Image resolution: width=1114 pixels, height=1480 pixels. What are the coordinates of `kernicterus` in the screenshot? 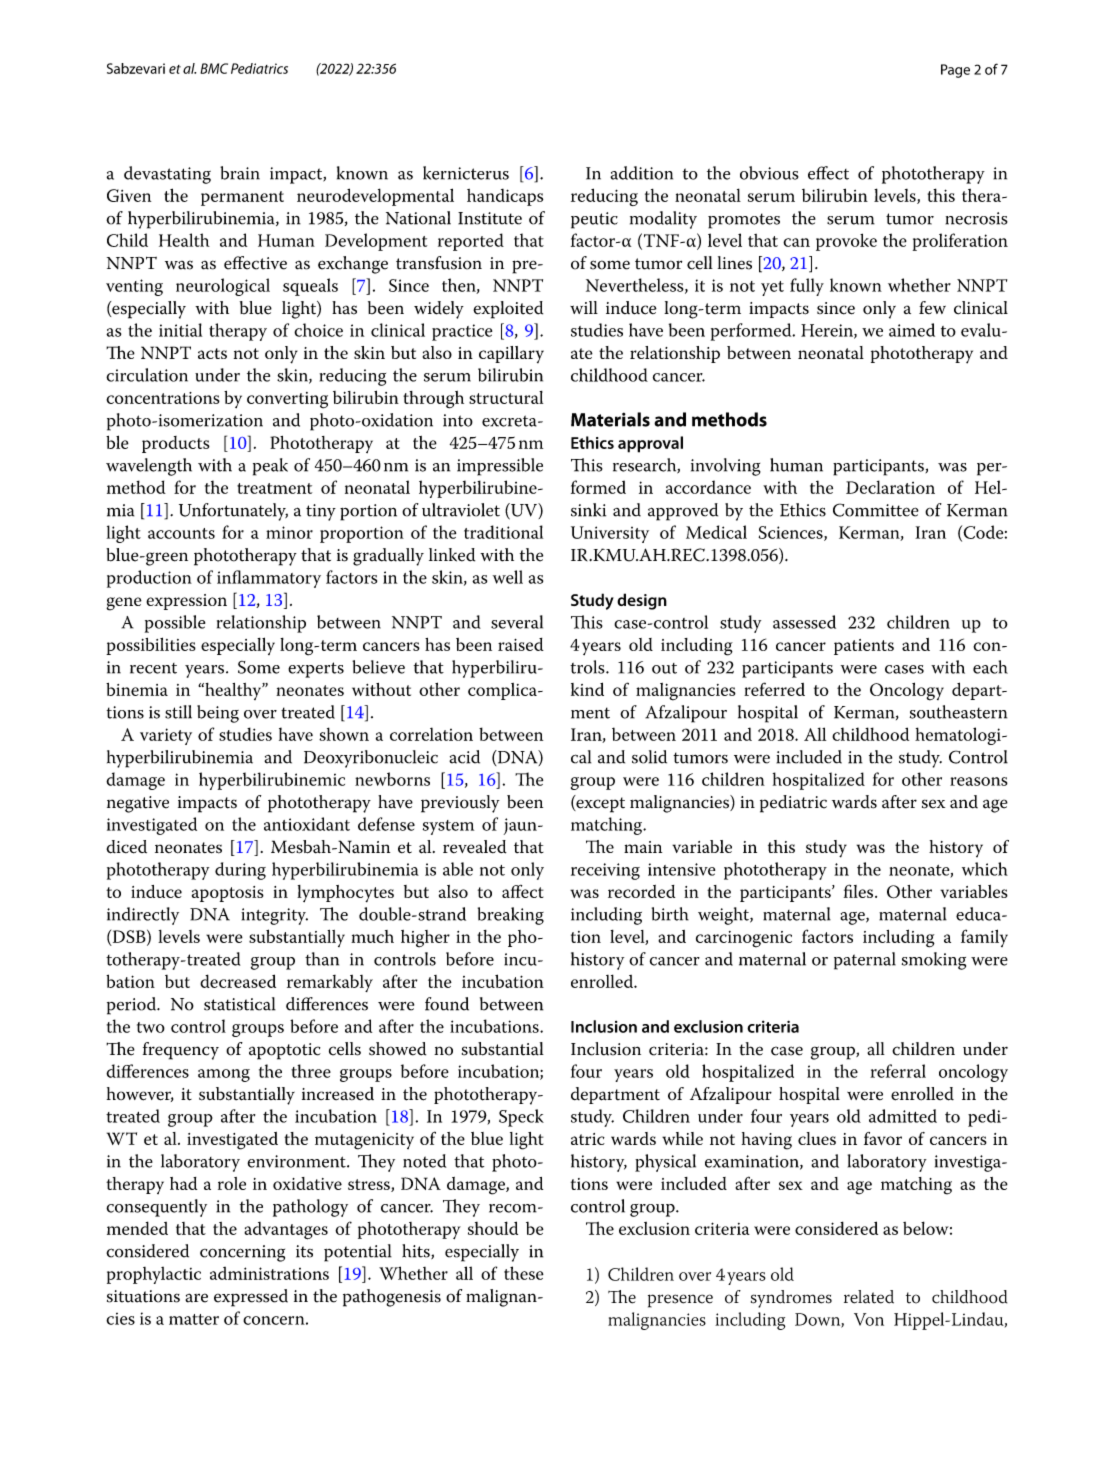 It's located at (466, 173).
